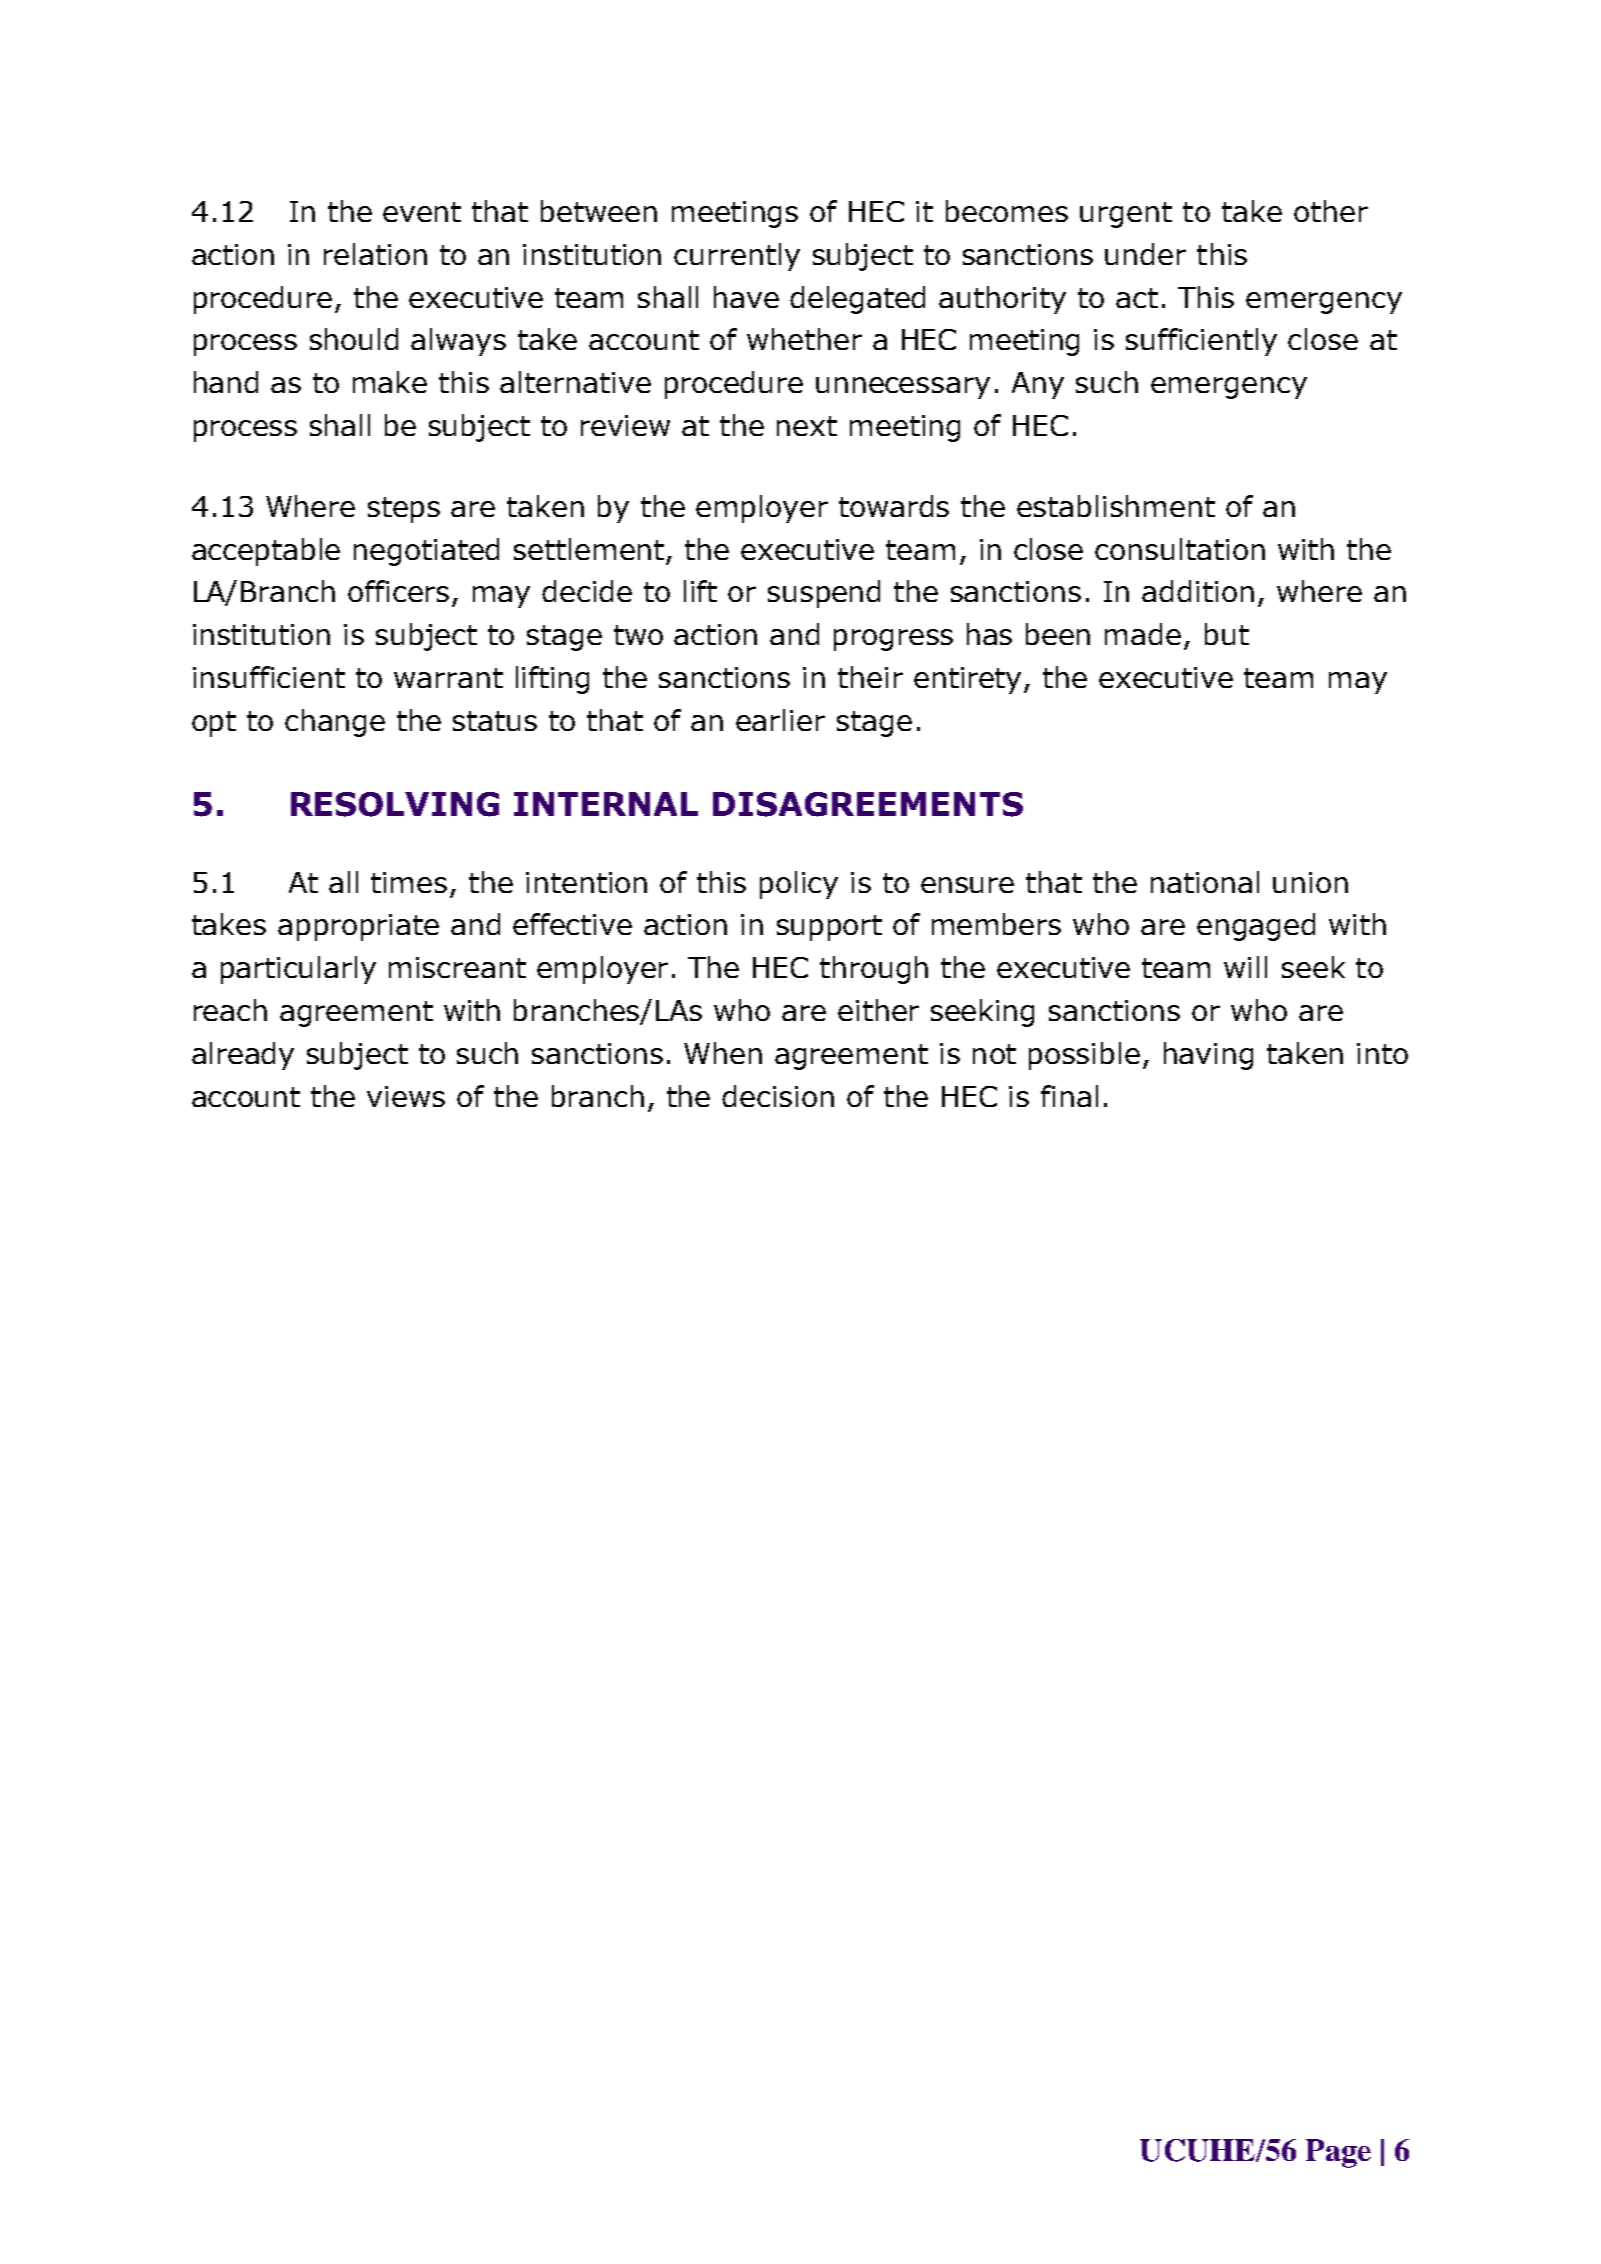  What do you see at coordinates (1205, 882) in the page?
I see `national` at bounding box center [1205, 882].
